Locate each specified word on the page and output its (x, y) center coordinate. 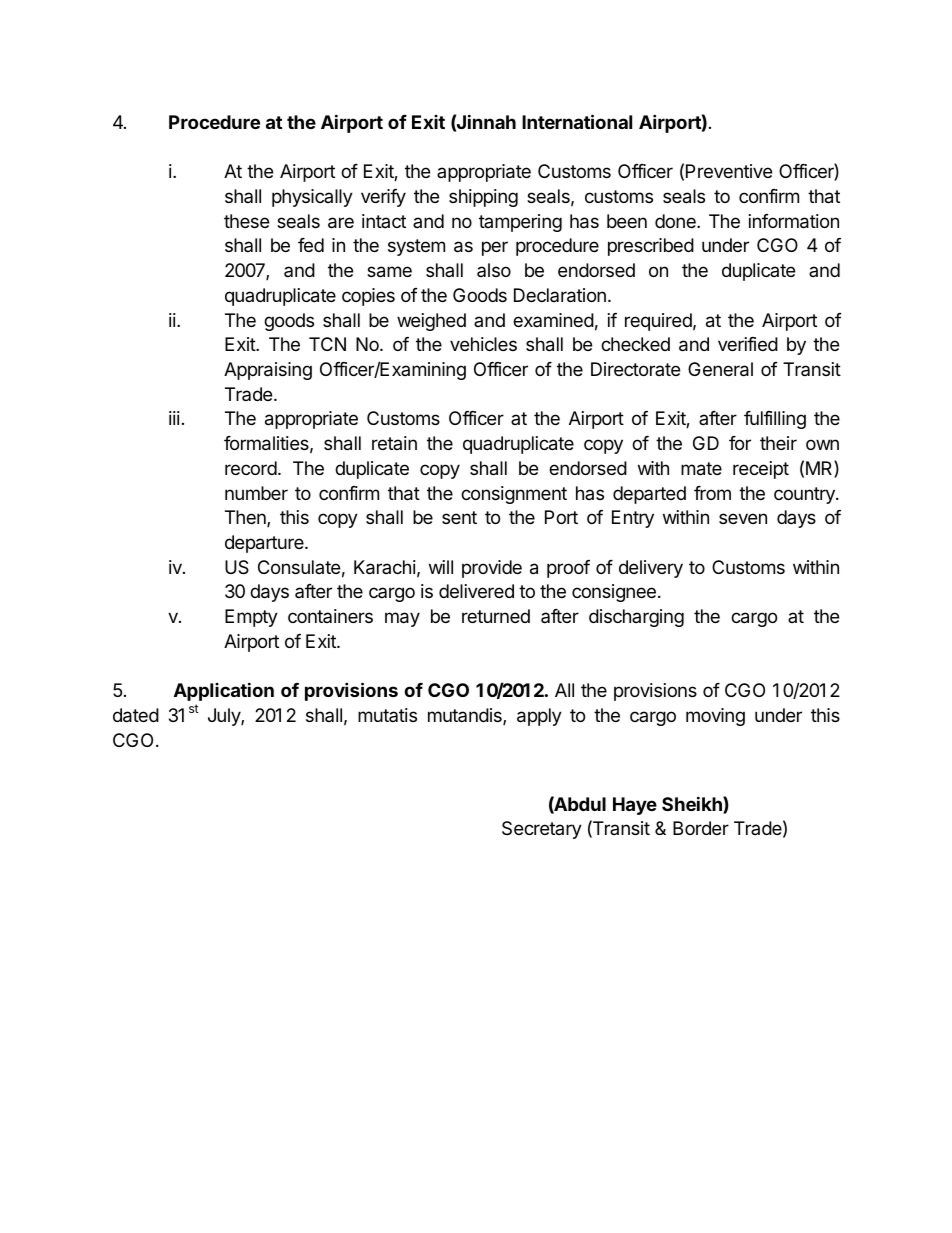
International (577, 121)
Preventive (729, 171)
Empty (251, 618)
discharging (636, 618)
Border (701, 828)
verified (748, 344)
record (251, 468)
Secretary (542, 830)
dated (136, 715)
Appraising (268, 371)
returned (496, 616)
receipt (761, 470)
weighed (431, 322)
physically (312, 198)
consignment (514, 495)
